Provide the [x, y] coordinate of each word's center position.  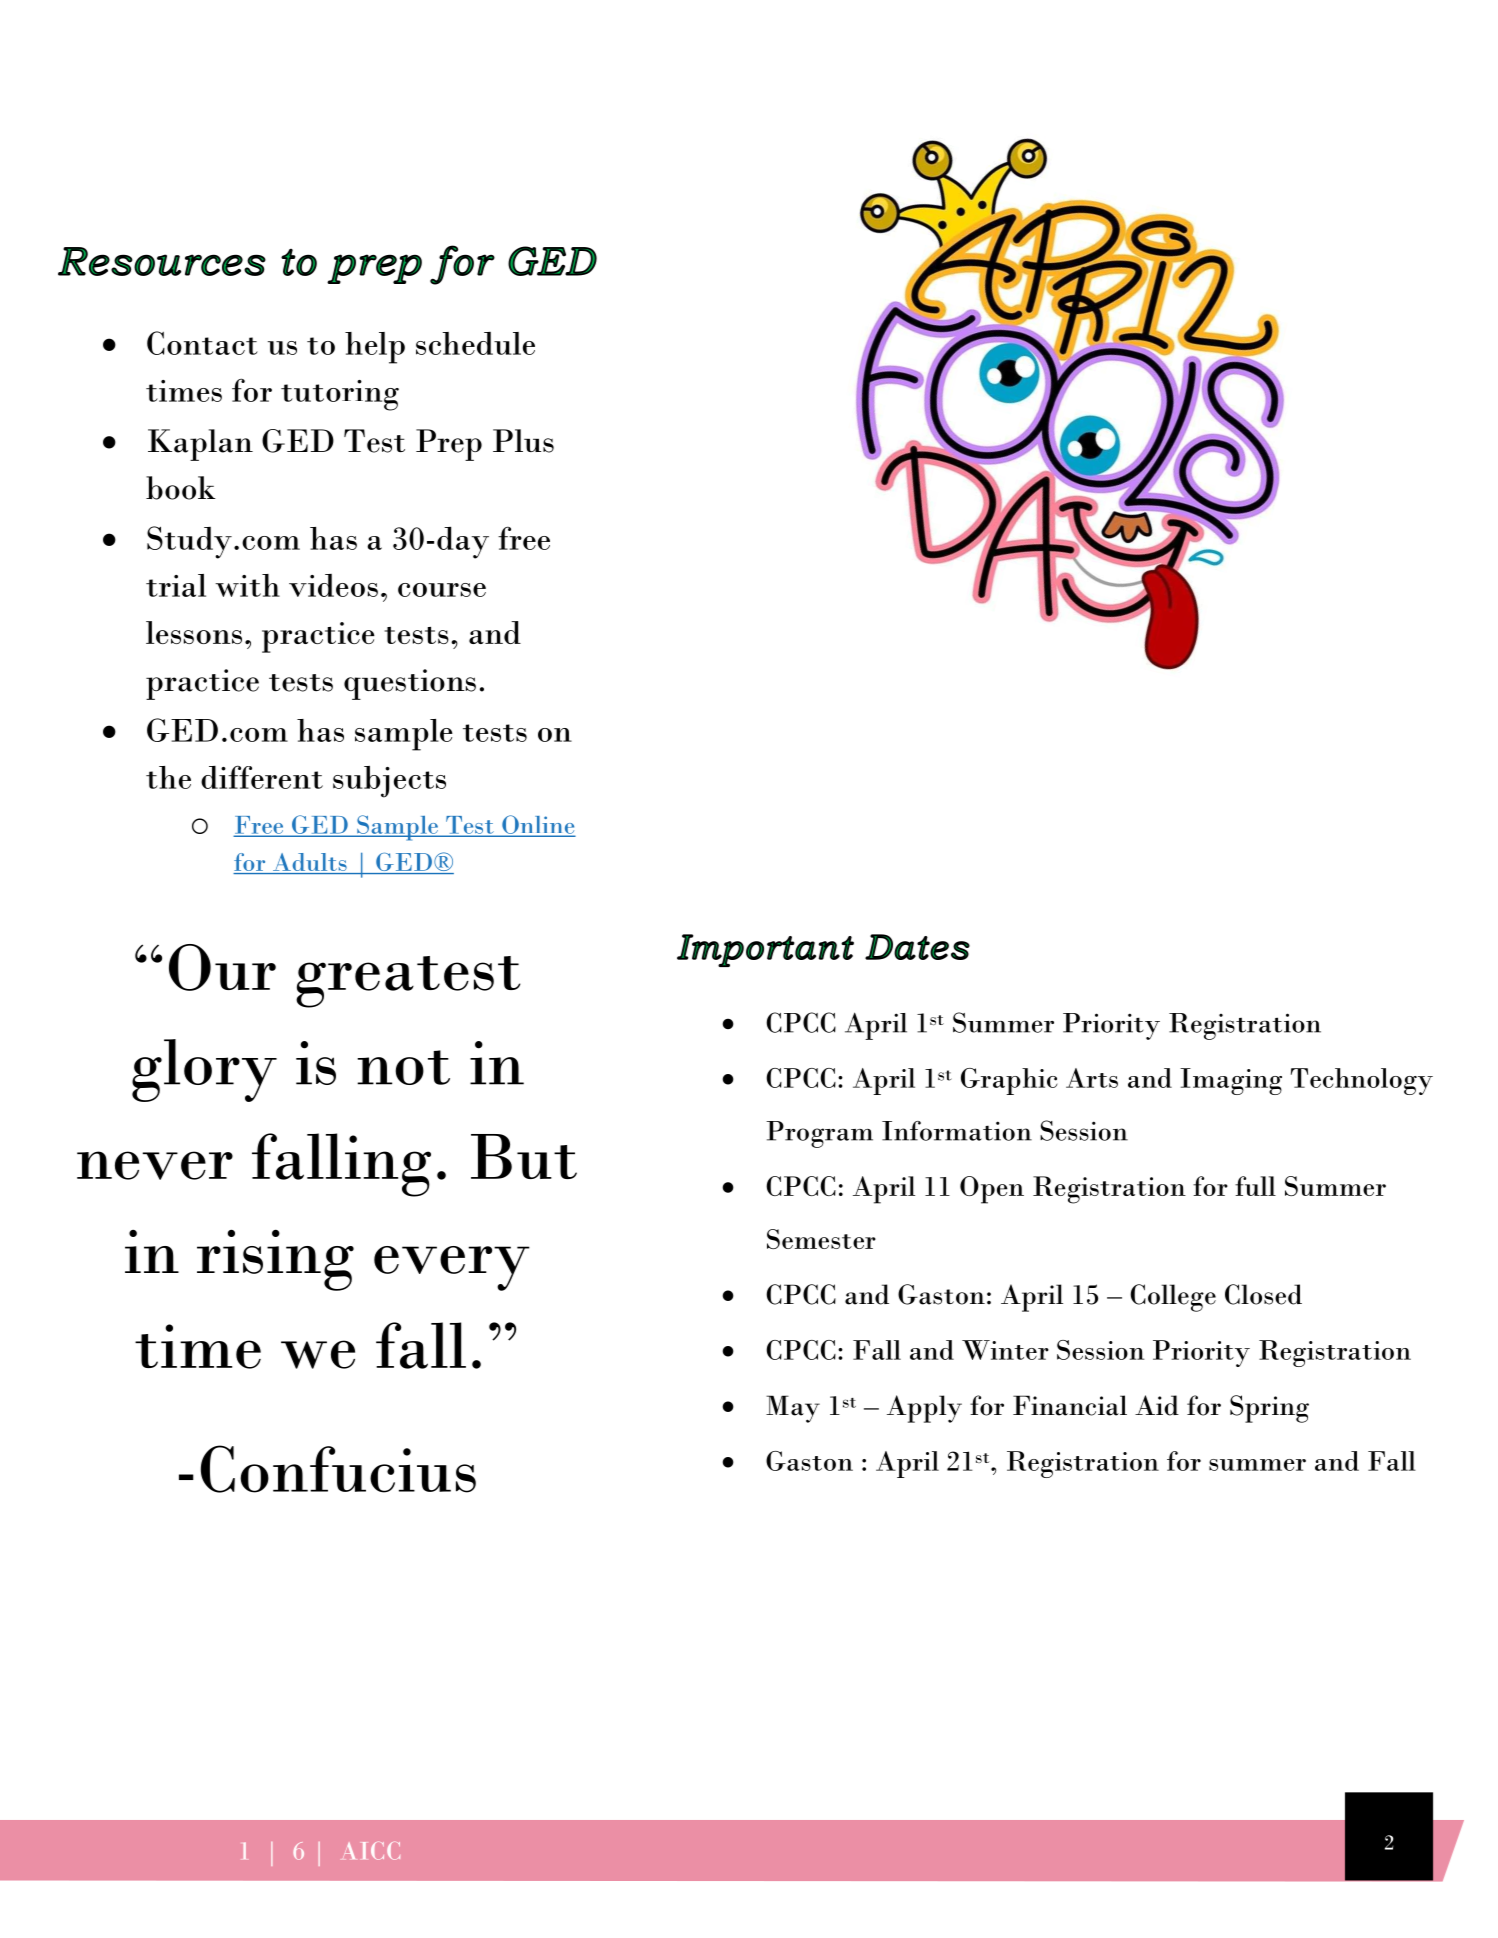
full [1255, 1186]
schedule [475, 343]
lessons [194, 632]
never [155, 1165]
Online [537, 825]
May [793, 1409]
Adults [310, 863]
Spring [1269, 1409]
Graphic [1009, 1081]
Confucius [338, 1469]
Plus [523, 441]
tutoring [340, 395]
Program [819, 1134]
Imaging [1231, 1081]
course [442, 590]
